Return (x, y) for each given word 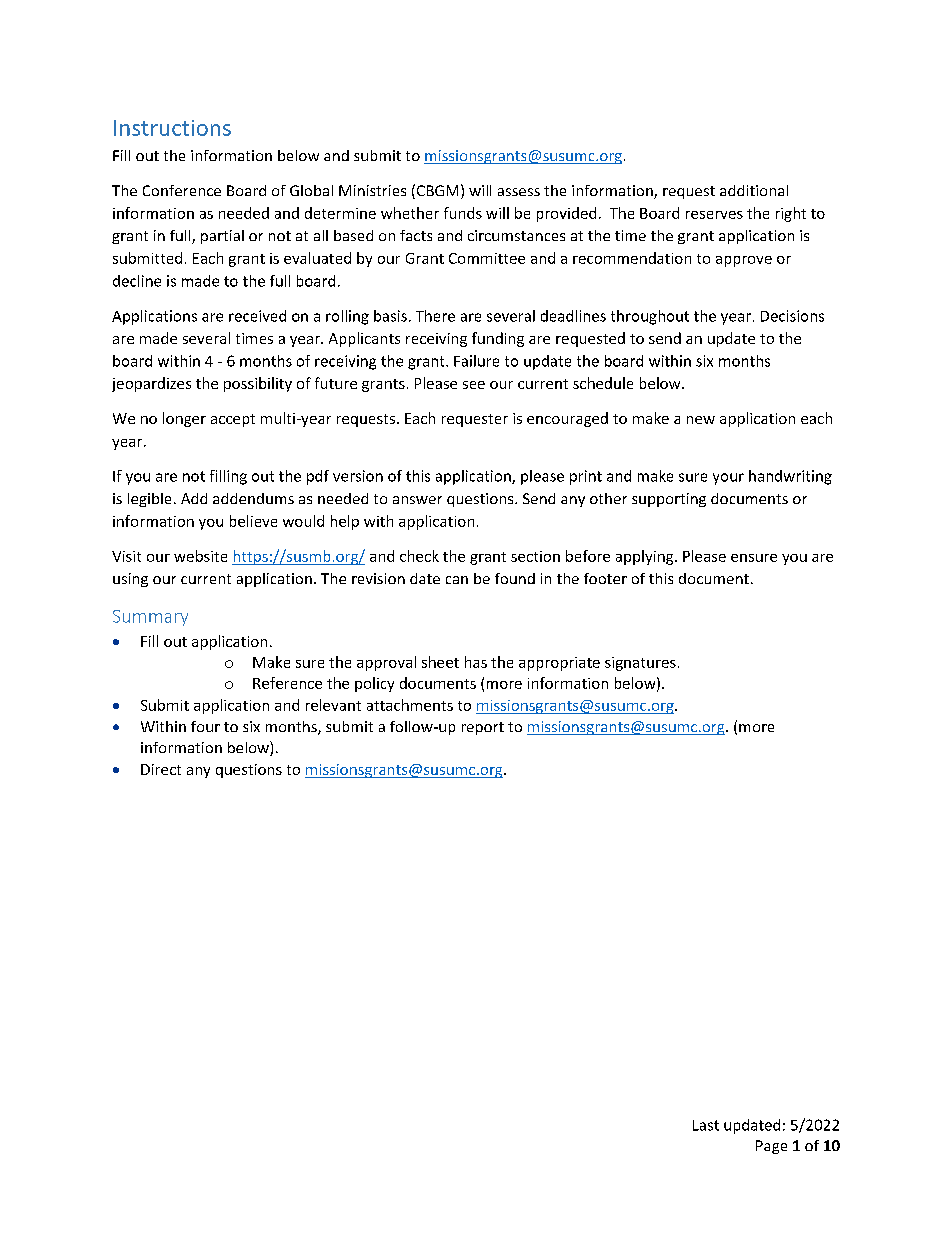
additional (754, 190)
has (476, 662)
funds (463, 213)
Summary (150, 618)
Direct (161, 769)
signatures (640, 664)
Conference (182, 190)
